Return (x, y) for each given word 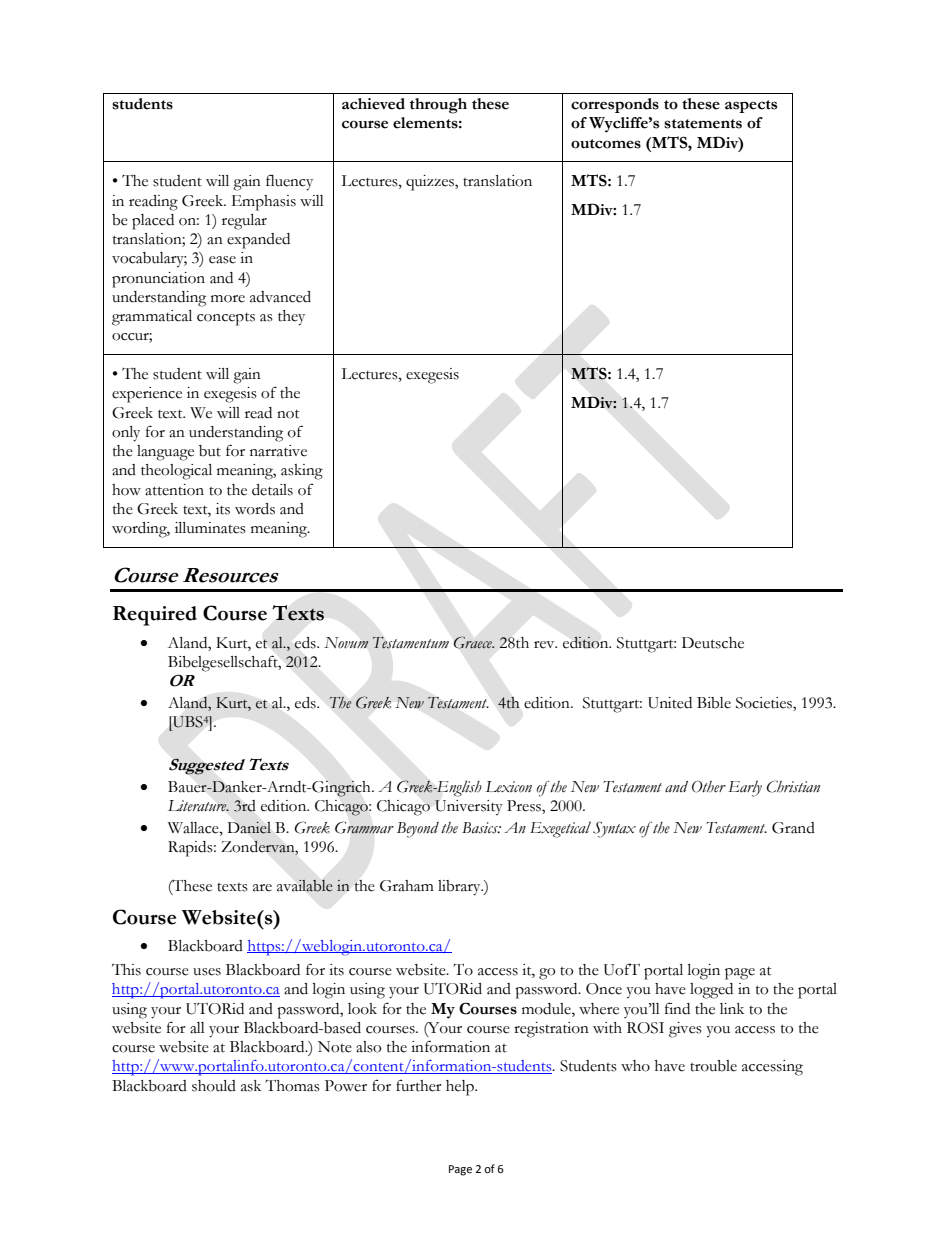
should (214, 1086)
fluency (289, 182)
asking (302, 472)
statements (703, 124)
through (438, 106)
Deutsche (713, 643)
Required (155, 616)
